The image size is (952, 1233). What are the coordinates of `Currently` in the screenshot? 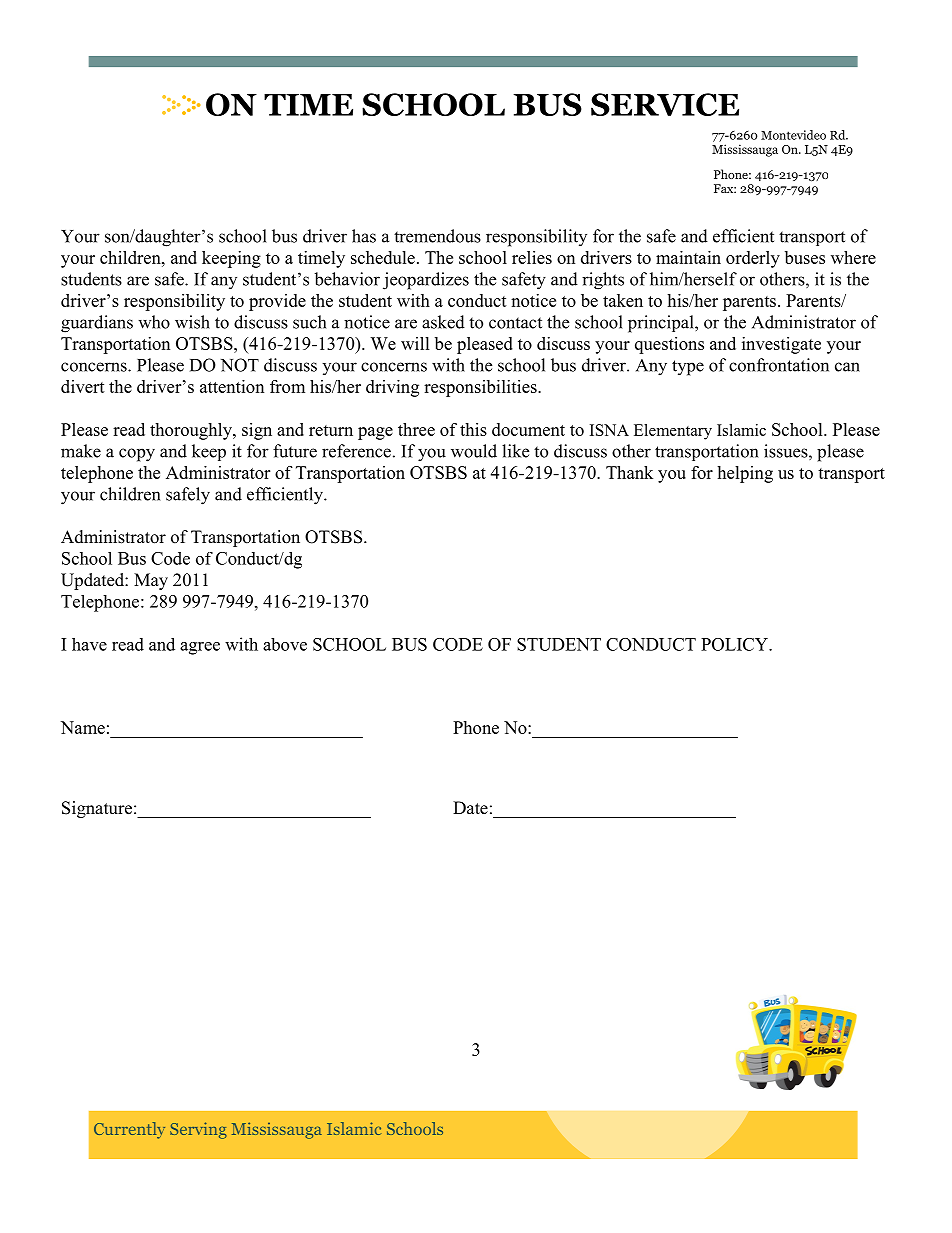 It's located at (129, 1130).
